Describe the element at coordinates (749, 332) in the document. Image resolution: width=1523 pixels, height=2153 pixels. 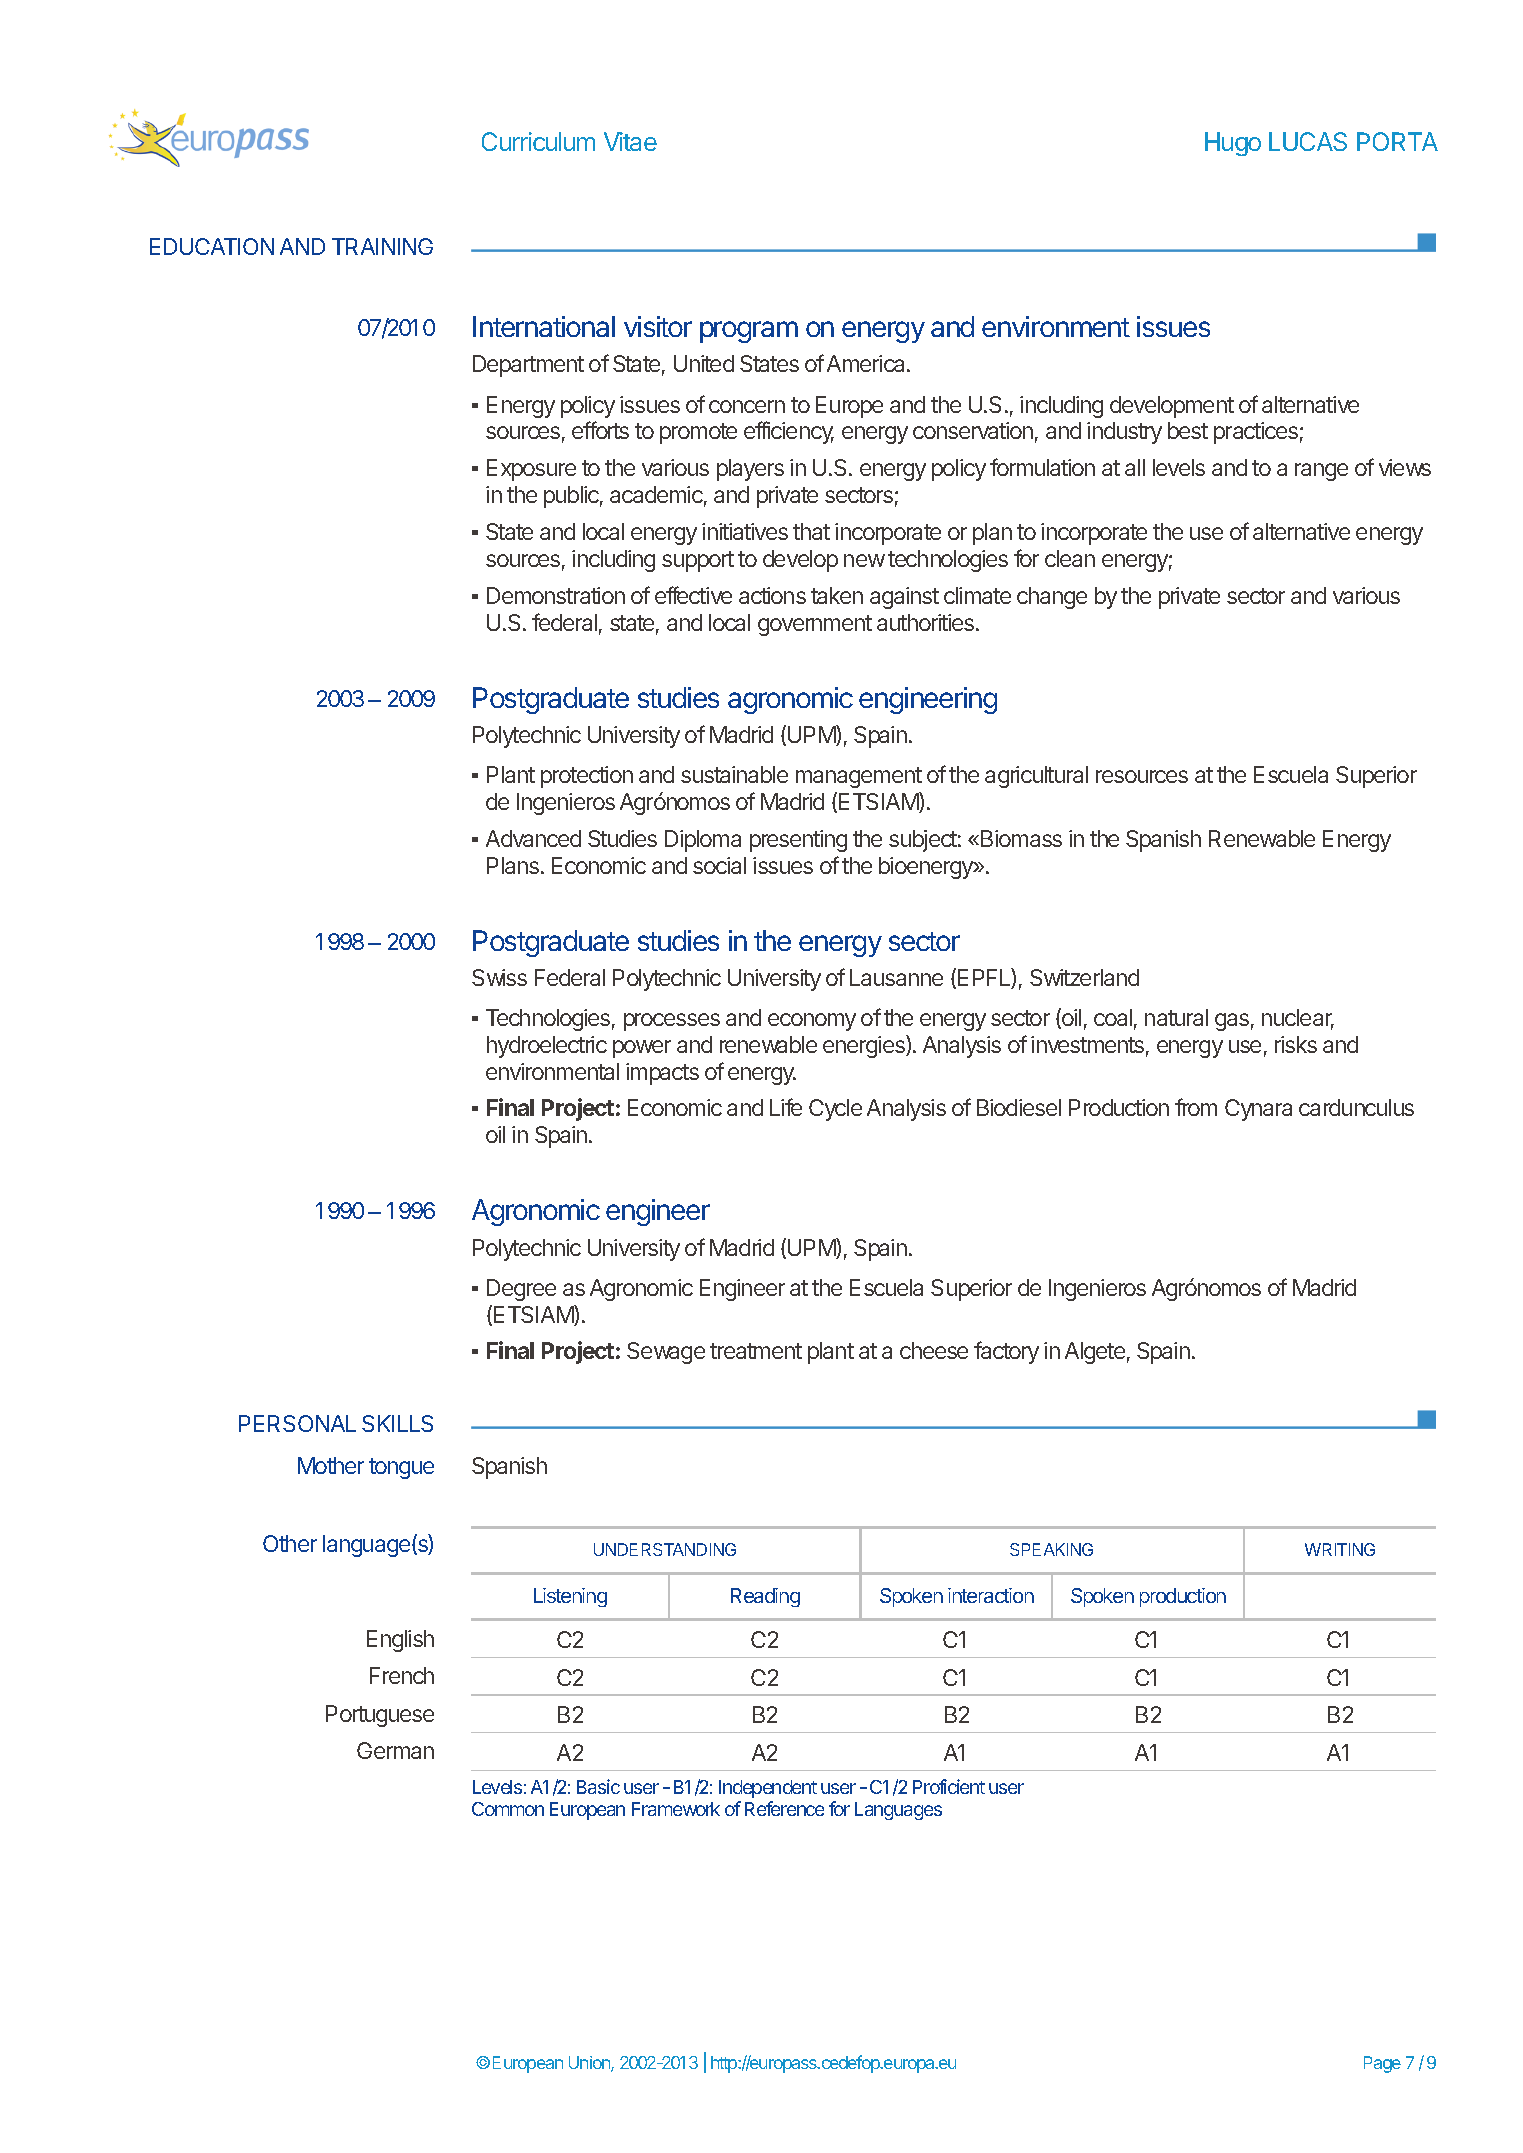
I see `program` at that location.
